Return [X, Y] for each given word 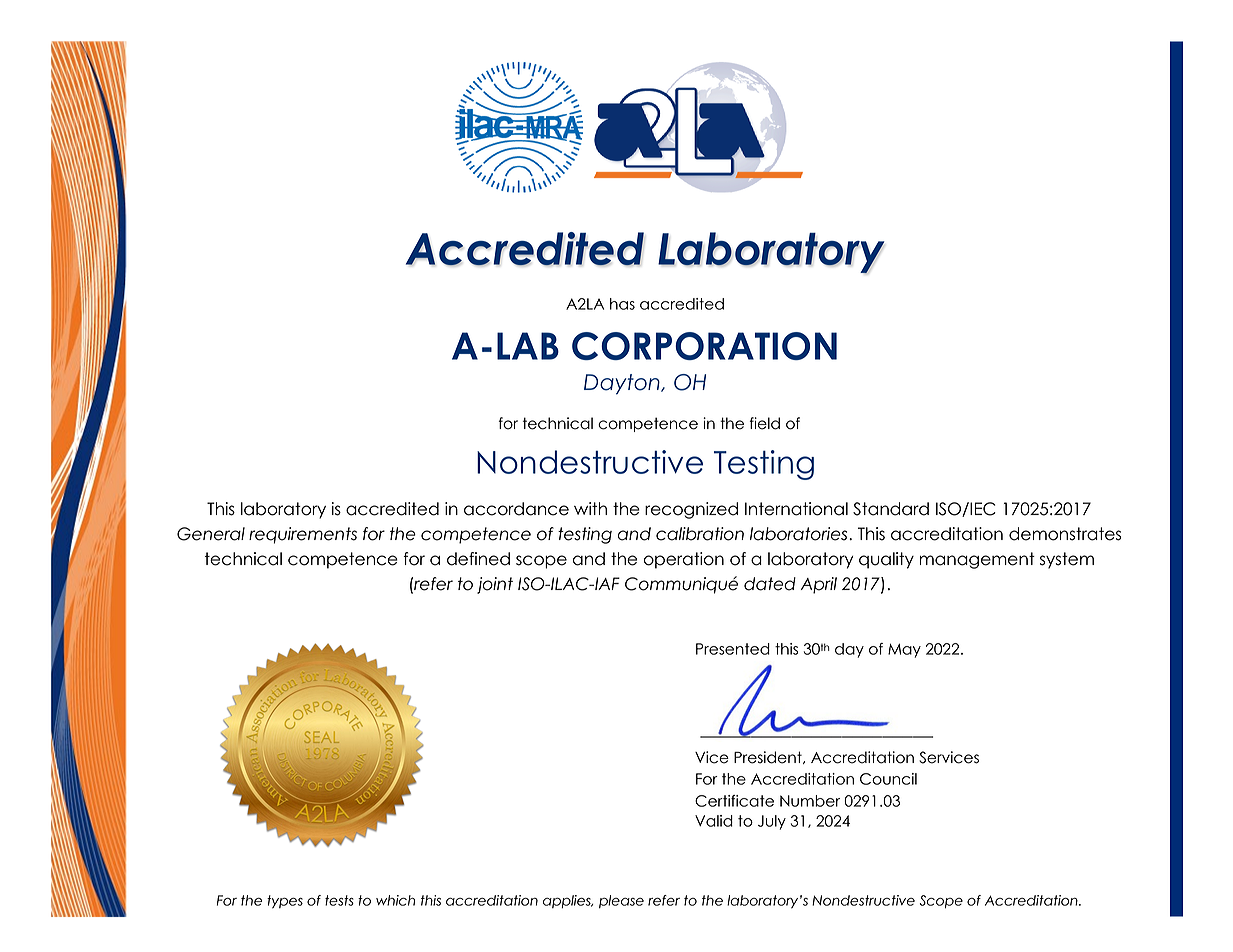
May [904, 650]
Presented [733, 649]
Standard [891, 509]
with [590, 508]
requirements [303, 535]
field [765, 423]
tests [339, 900]
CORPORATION [704, 346]
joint [495, 585]
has [622, 304]
